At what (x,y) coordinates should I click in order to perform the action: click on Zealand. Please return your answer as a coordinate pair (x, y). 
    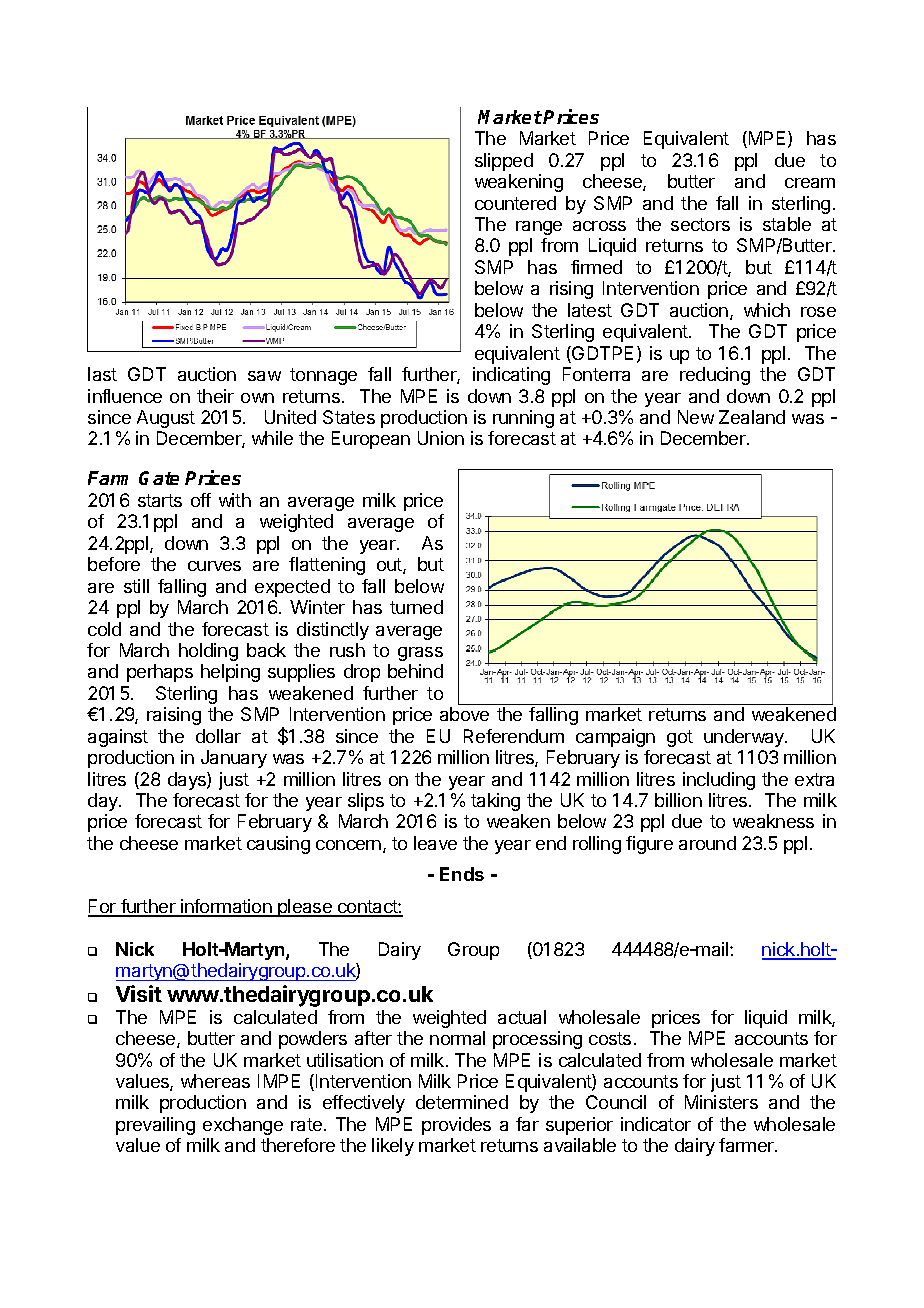
    Looking at the image, I should click on (752, 417).
